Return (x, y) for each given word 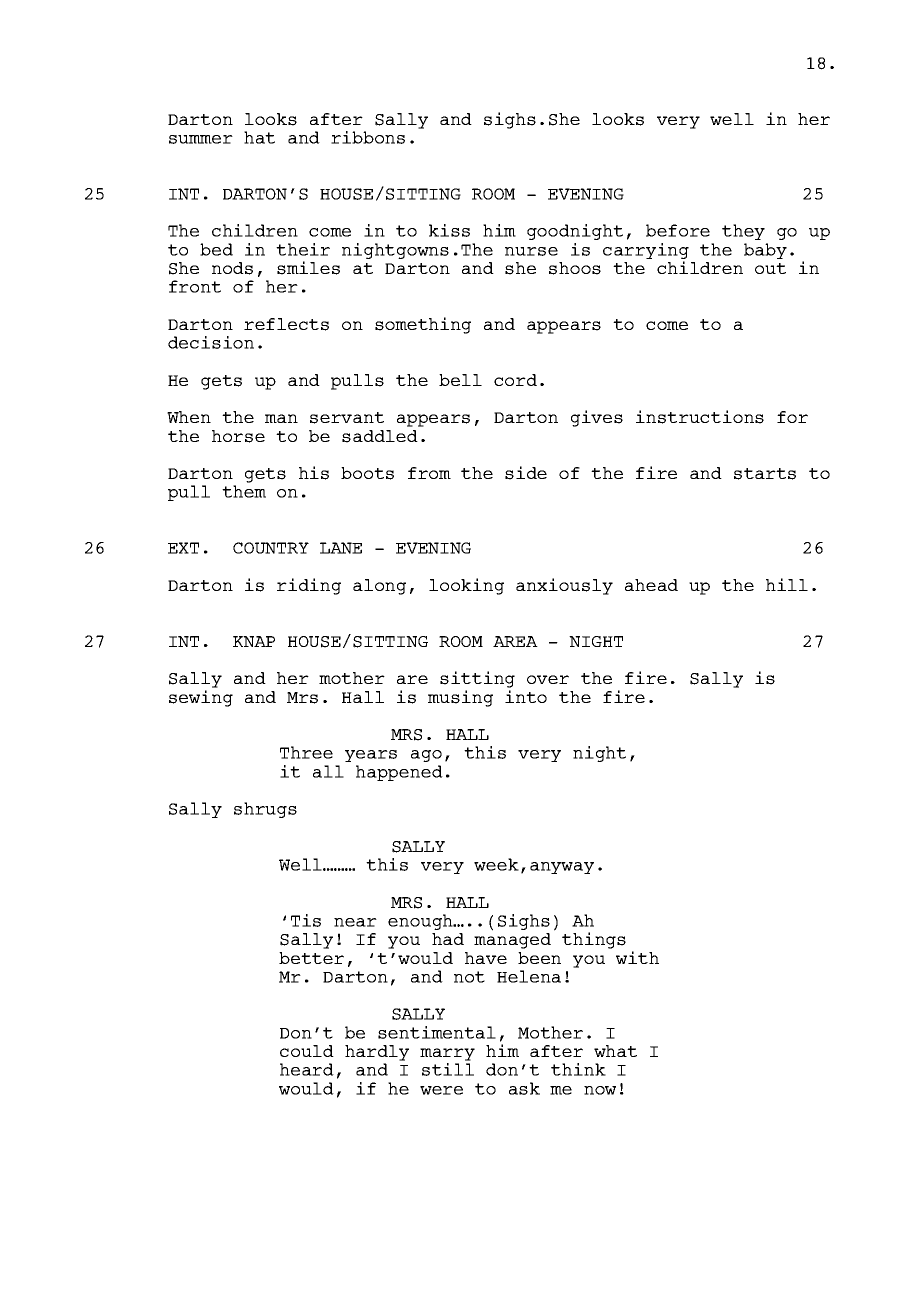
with (637, 957)
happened (399, 773)
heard (307, 1069)
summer (201, 139)
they (743, 232)
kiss (449, 230)
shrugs (265, 810)
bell (460, 380)
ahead (651, 585)
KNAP (254, 641)
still (448, 1069)
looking (466, 586)
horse (238, 436)
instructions (700, 417)
